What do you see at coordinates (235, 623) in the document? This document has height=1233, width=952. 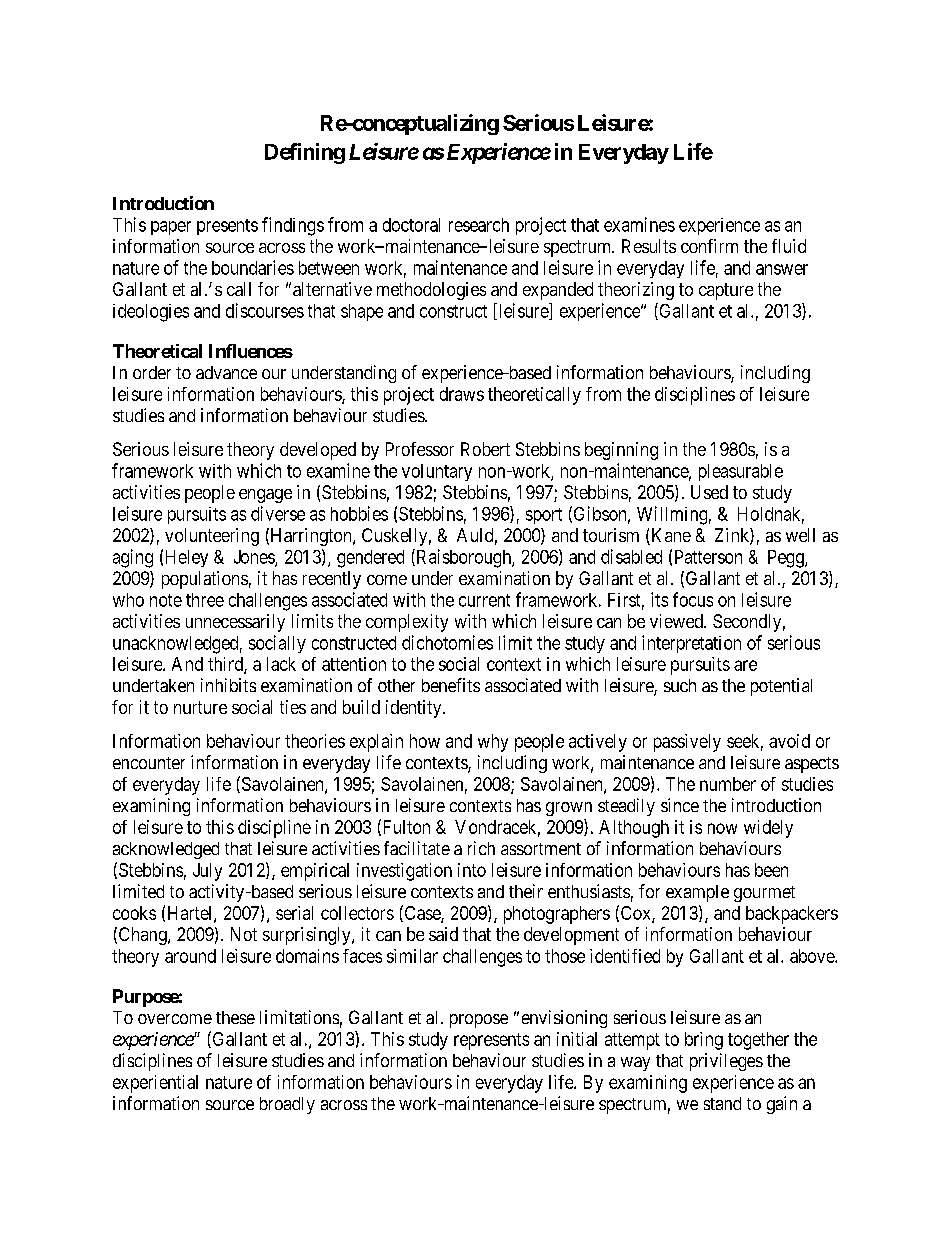 I see `unnecessarily` at bounding box center [235, 623].
